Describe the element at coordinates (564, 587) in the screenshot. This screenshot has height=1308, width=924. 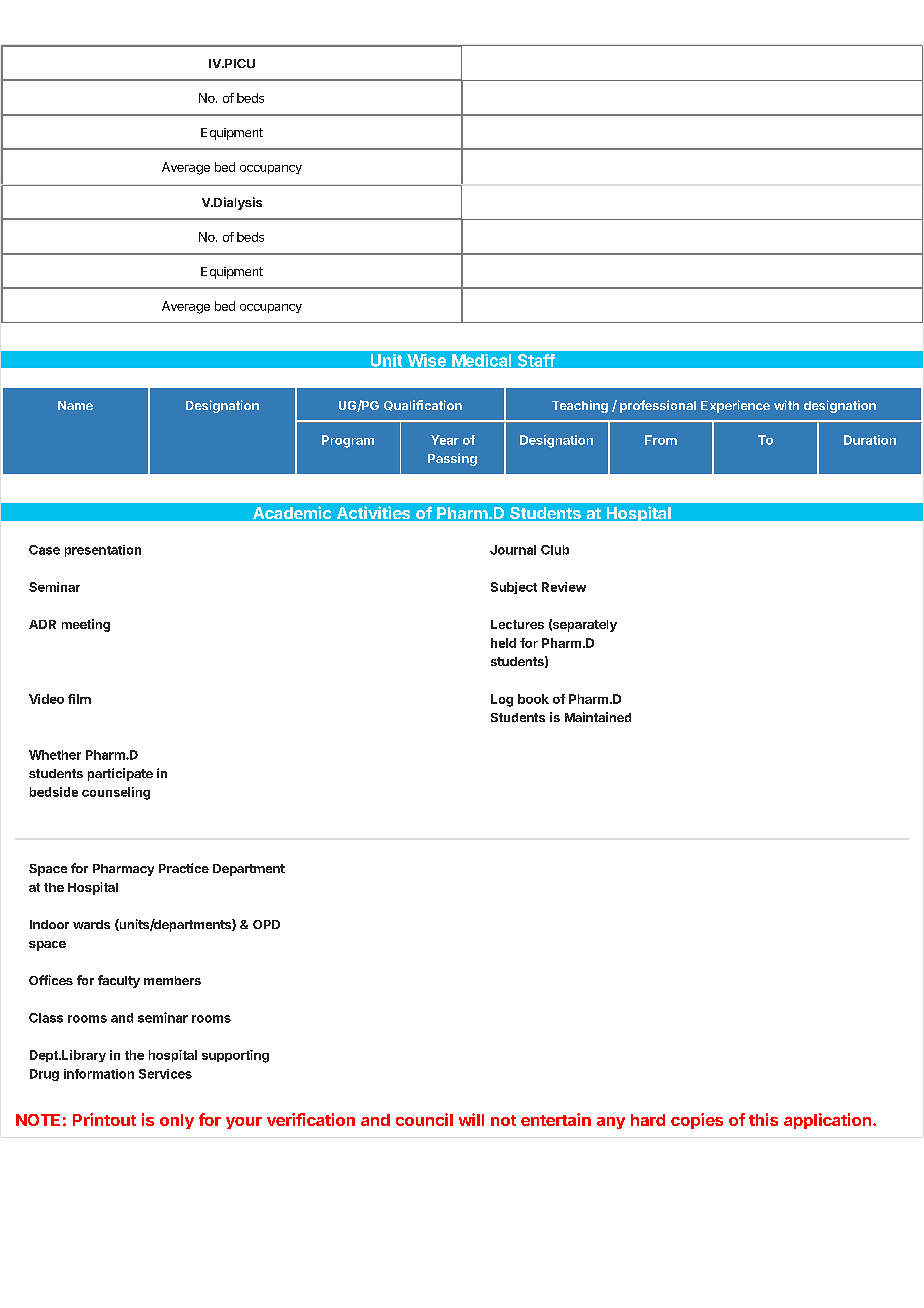
I see `Review` at that location.
